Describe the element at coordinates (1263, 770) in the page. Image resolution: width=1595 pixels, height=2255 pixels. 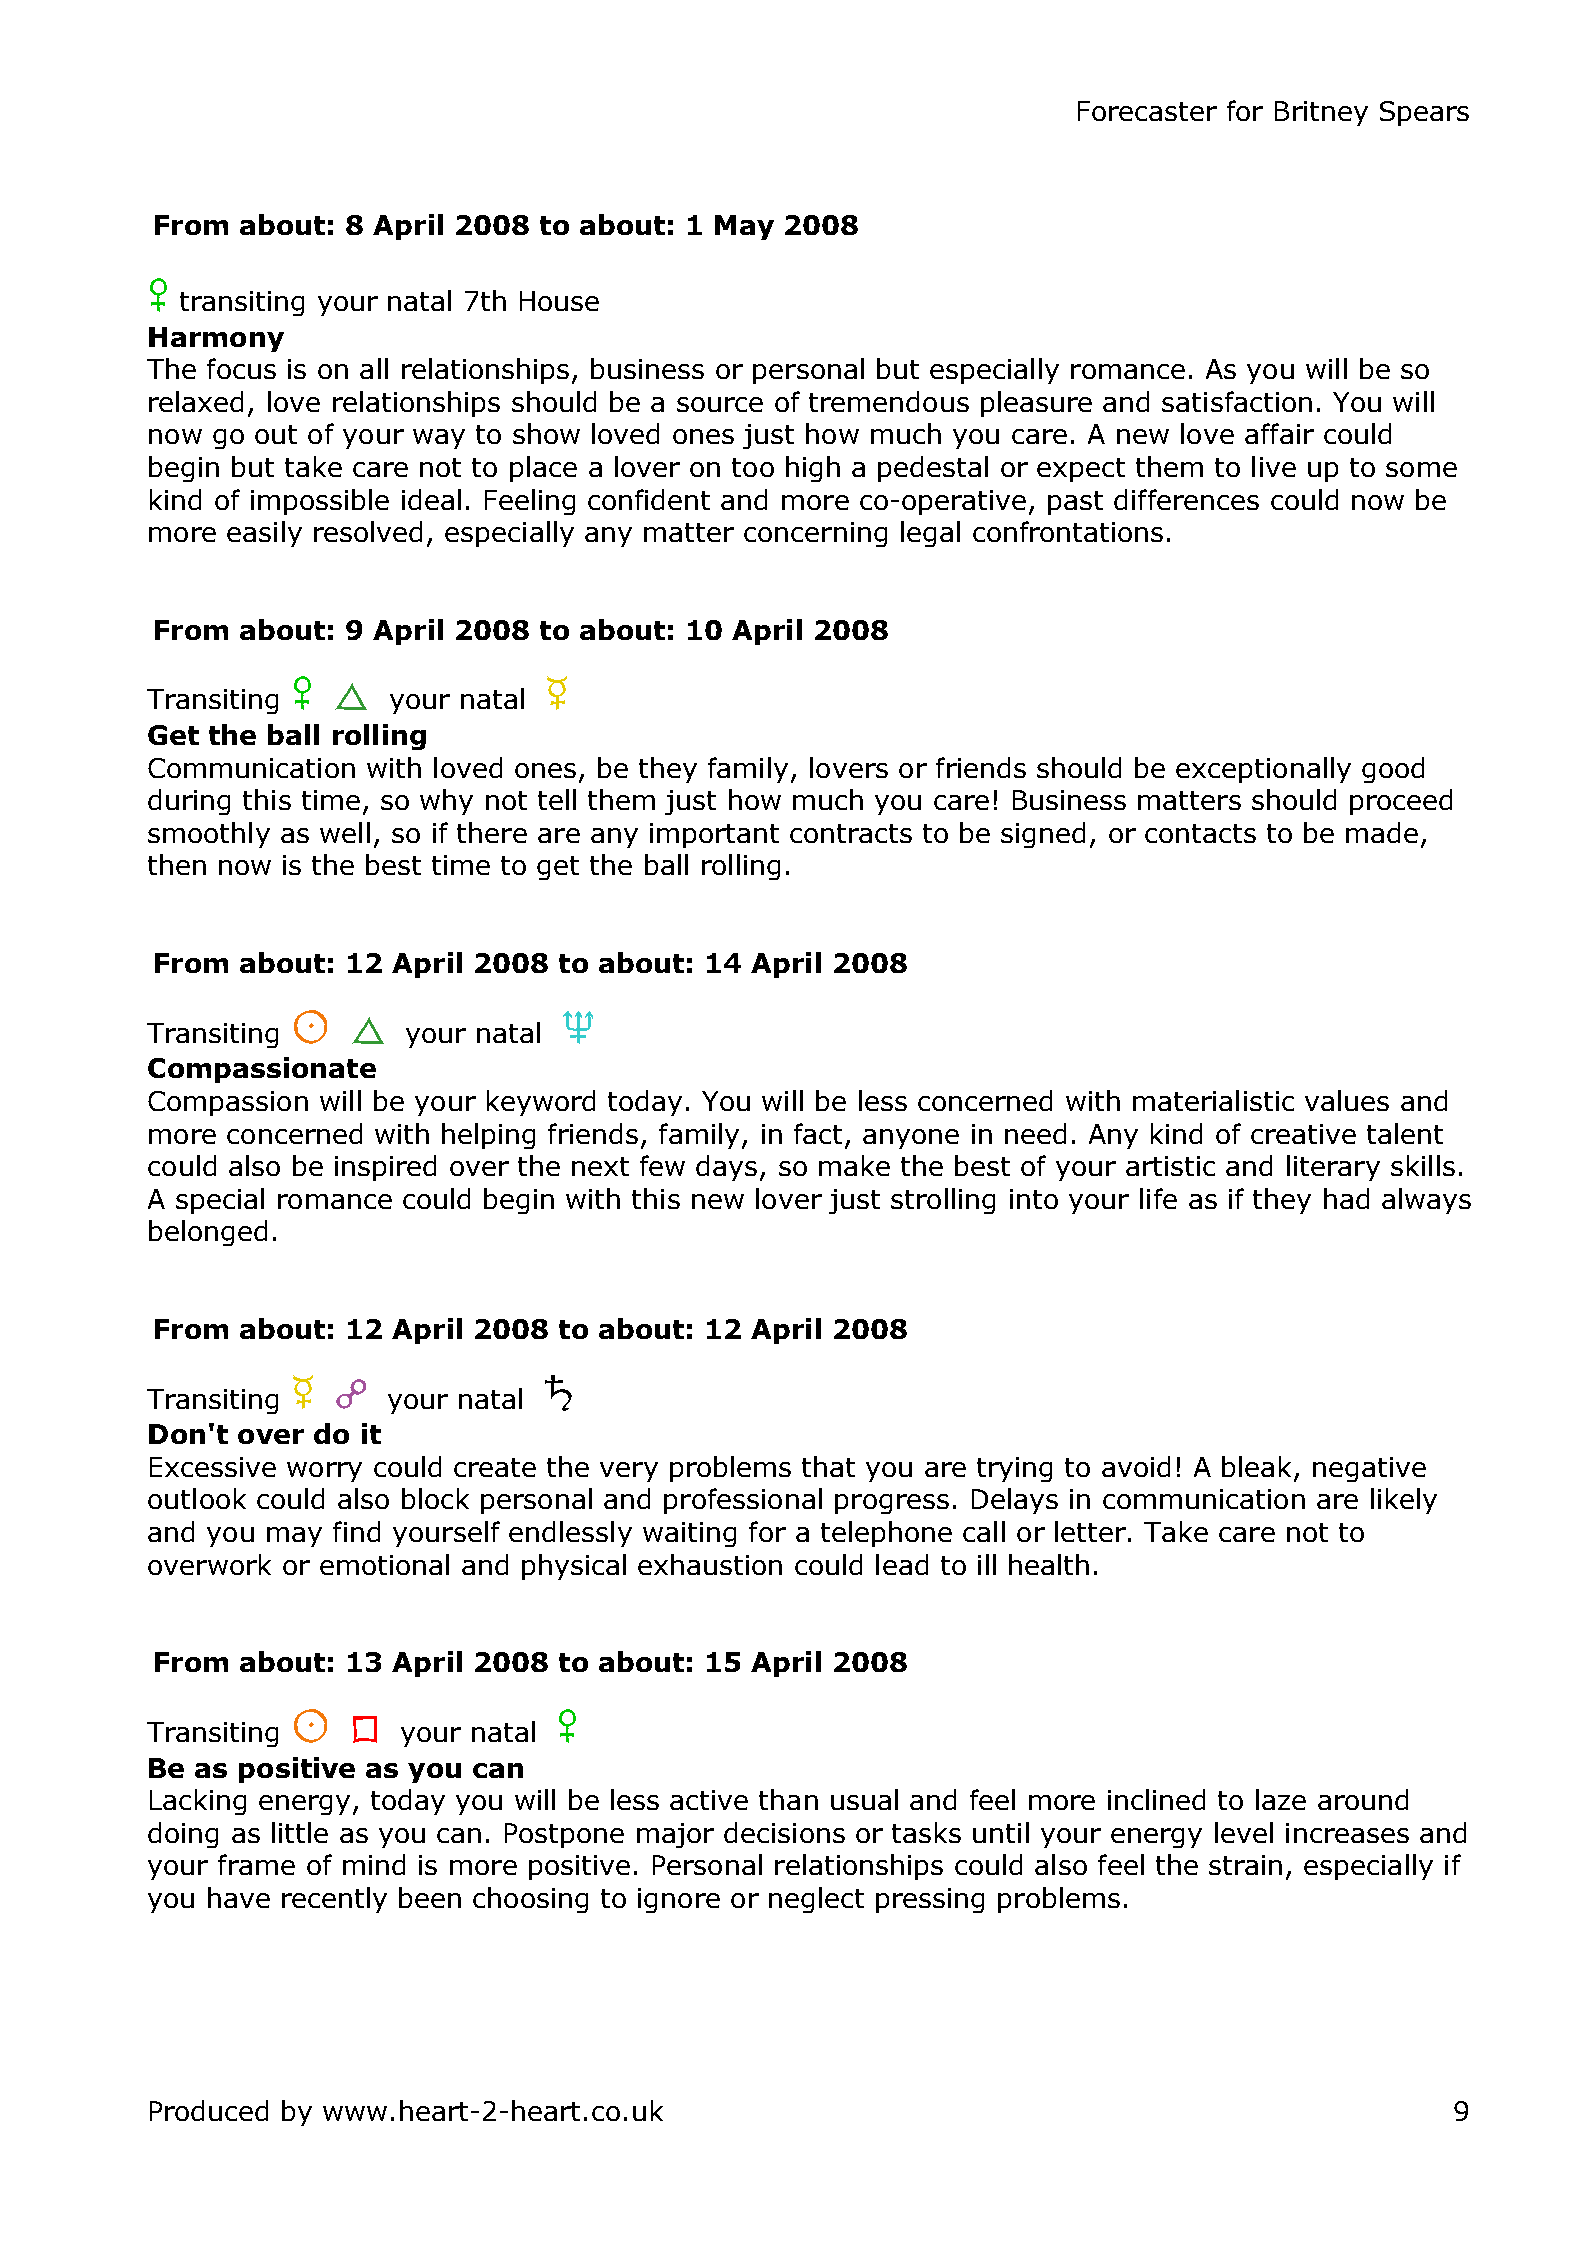
I see `exceptionally` at that location.
